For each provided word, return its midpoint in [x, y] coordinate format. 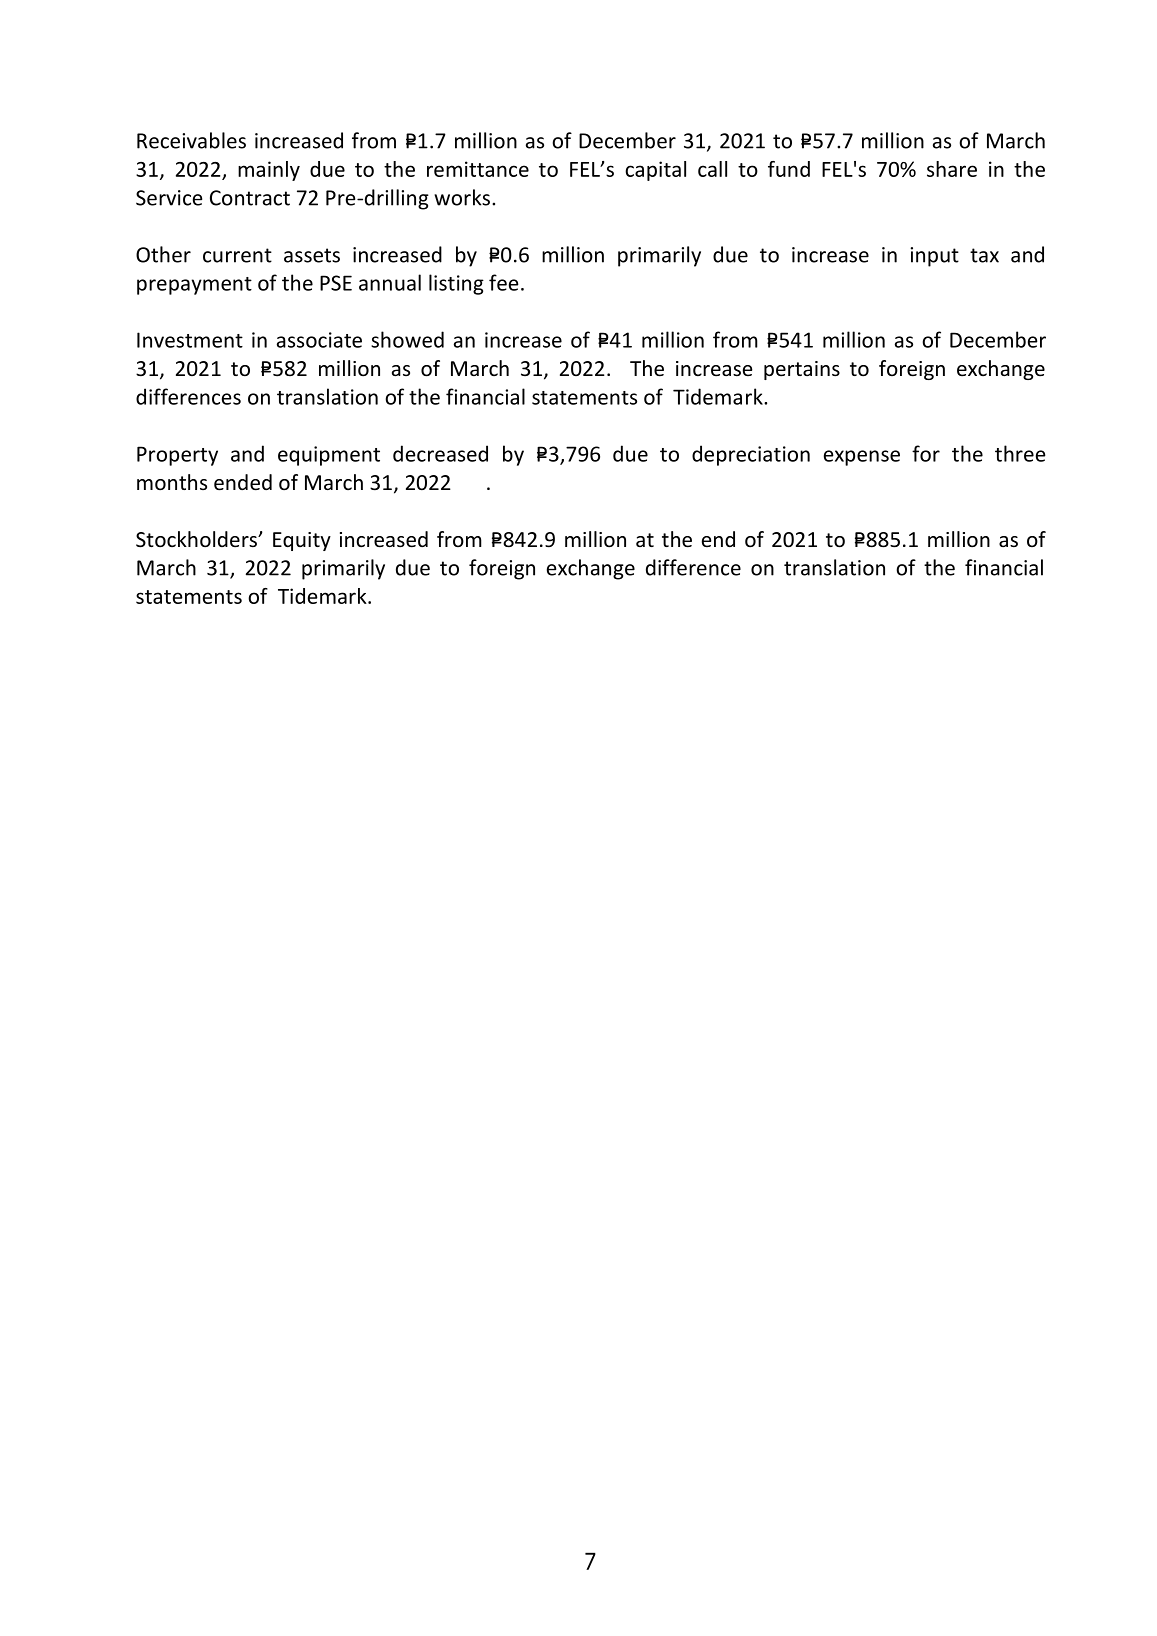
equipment [329, 456]
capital [655, 171]
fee [504, 282]
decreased [440, 453]
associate [319, 340]
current [237, 255]
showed [407, 339]
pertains [802, 370]
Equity [302, 541]
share [952, 169]
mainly [269, 171]
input [934, 257]
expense [862, 458]
